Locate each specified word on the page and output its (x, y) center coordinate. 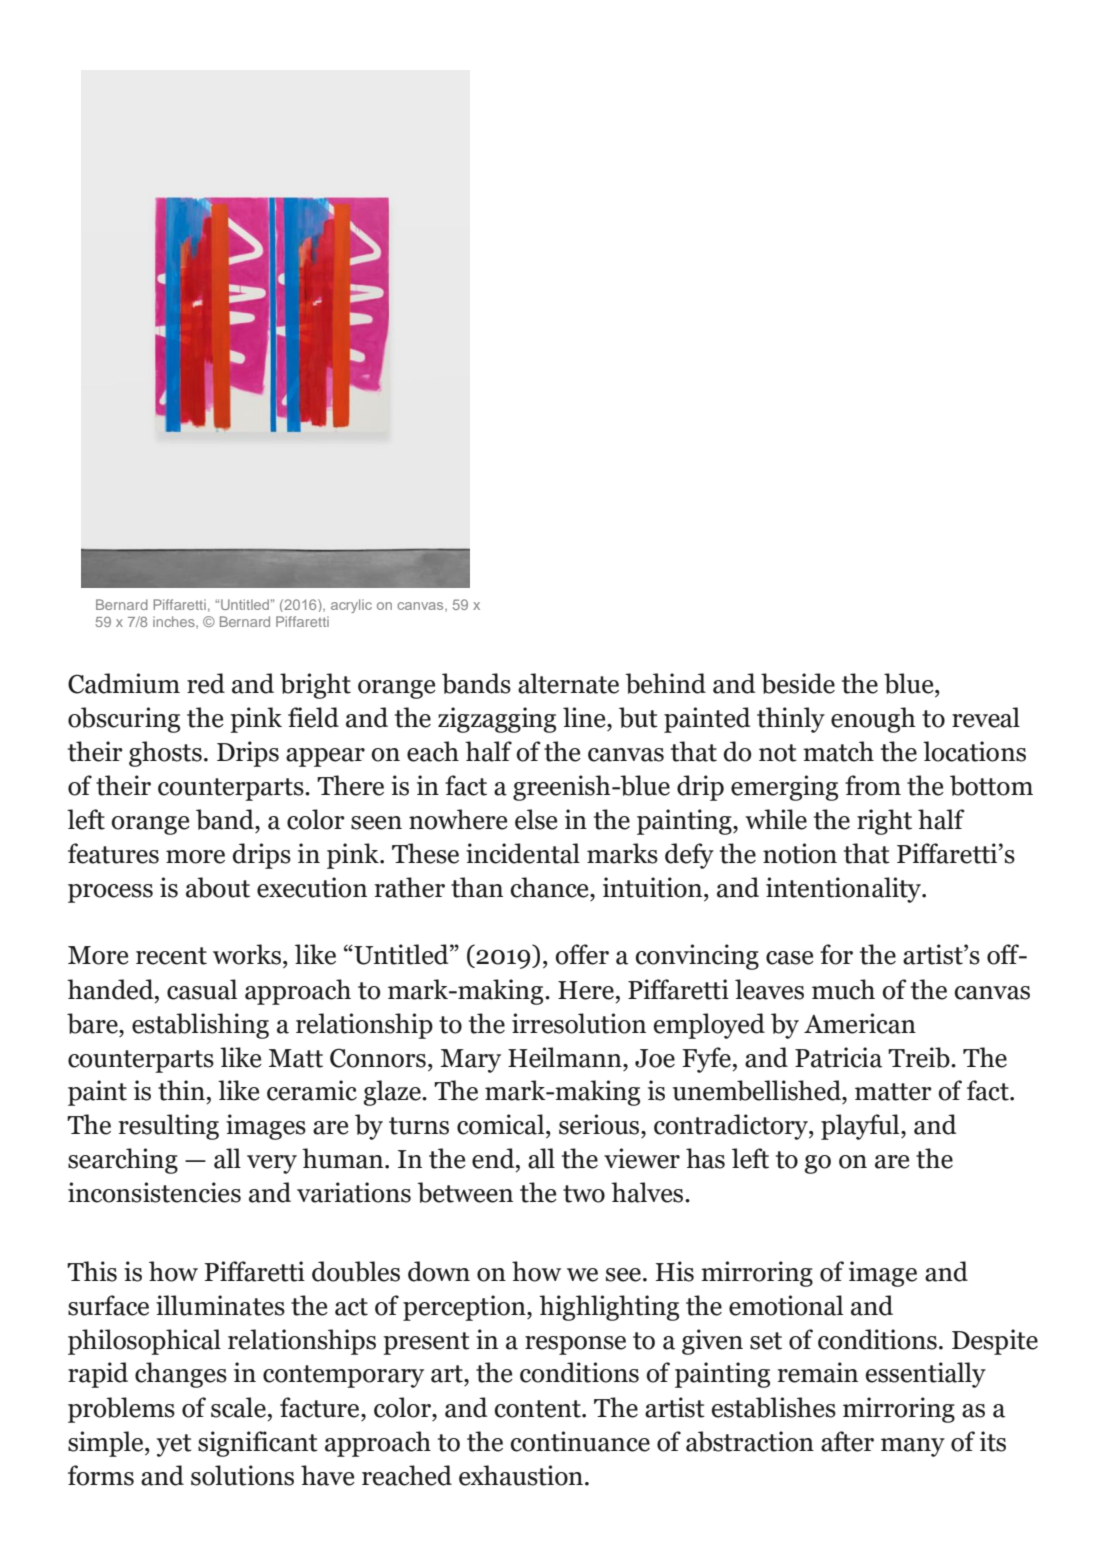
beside (798, 683)
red (206, 683)
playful (861, 1127)
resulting (169, 1127)
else (536, 819)
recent (171, 956)
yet (174, 1445)
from (873, 785)
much (843, 989)
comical (502, 1124)
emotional (786, 1305)
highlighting (609, 1308)
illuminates (220, 1305)
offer (582, 954)
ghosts (165, 754)
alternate (568, 683)
